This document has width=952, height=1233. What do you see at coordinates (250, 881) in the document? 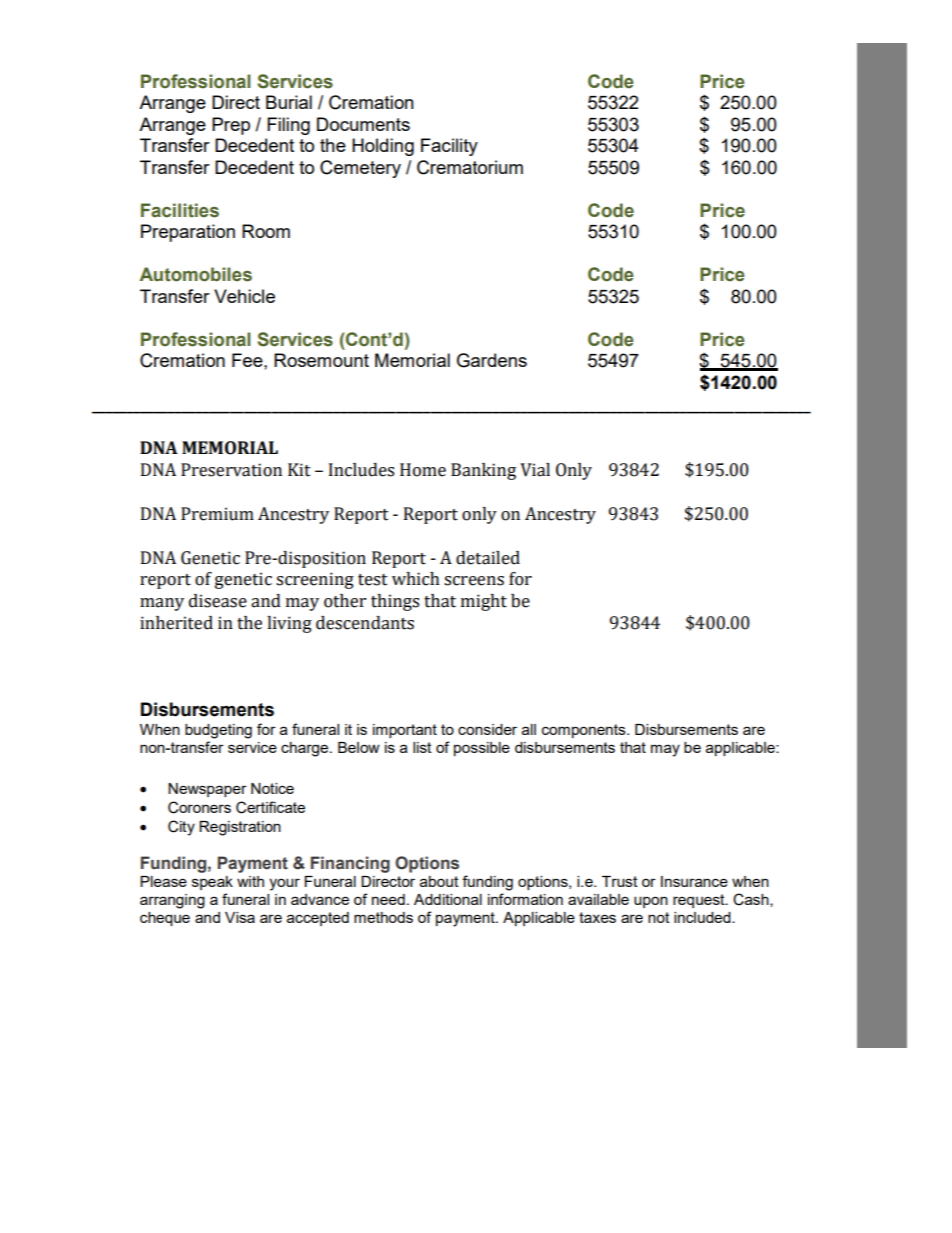
I see `with` at bounding box center [250, 881].
